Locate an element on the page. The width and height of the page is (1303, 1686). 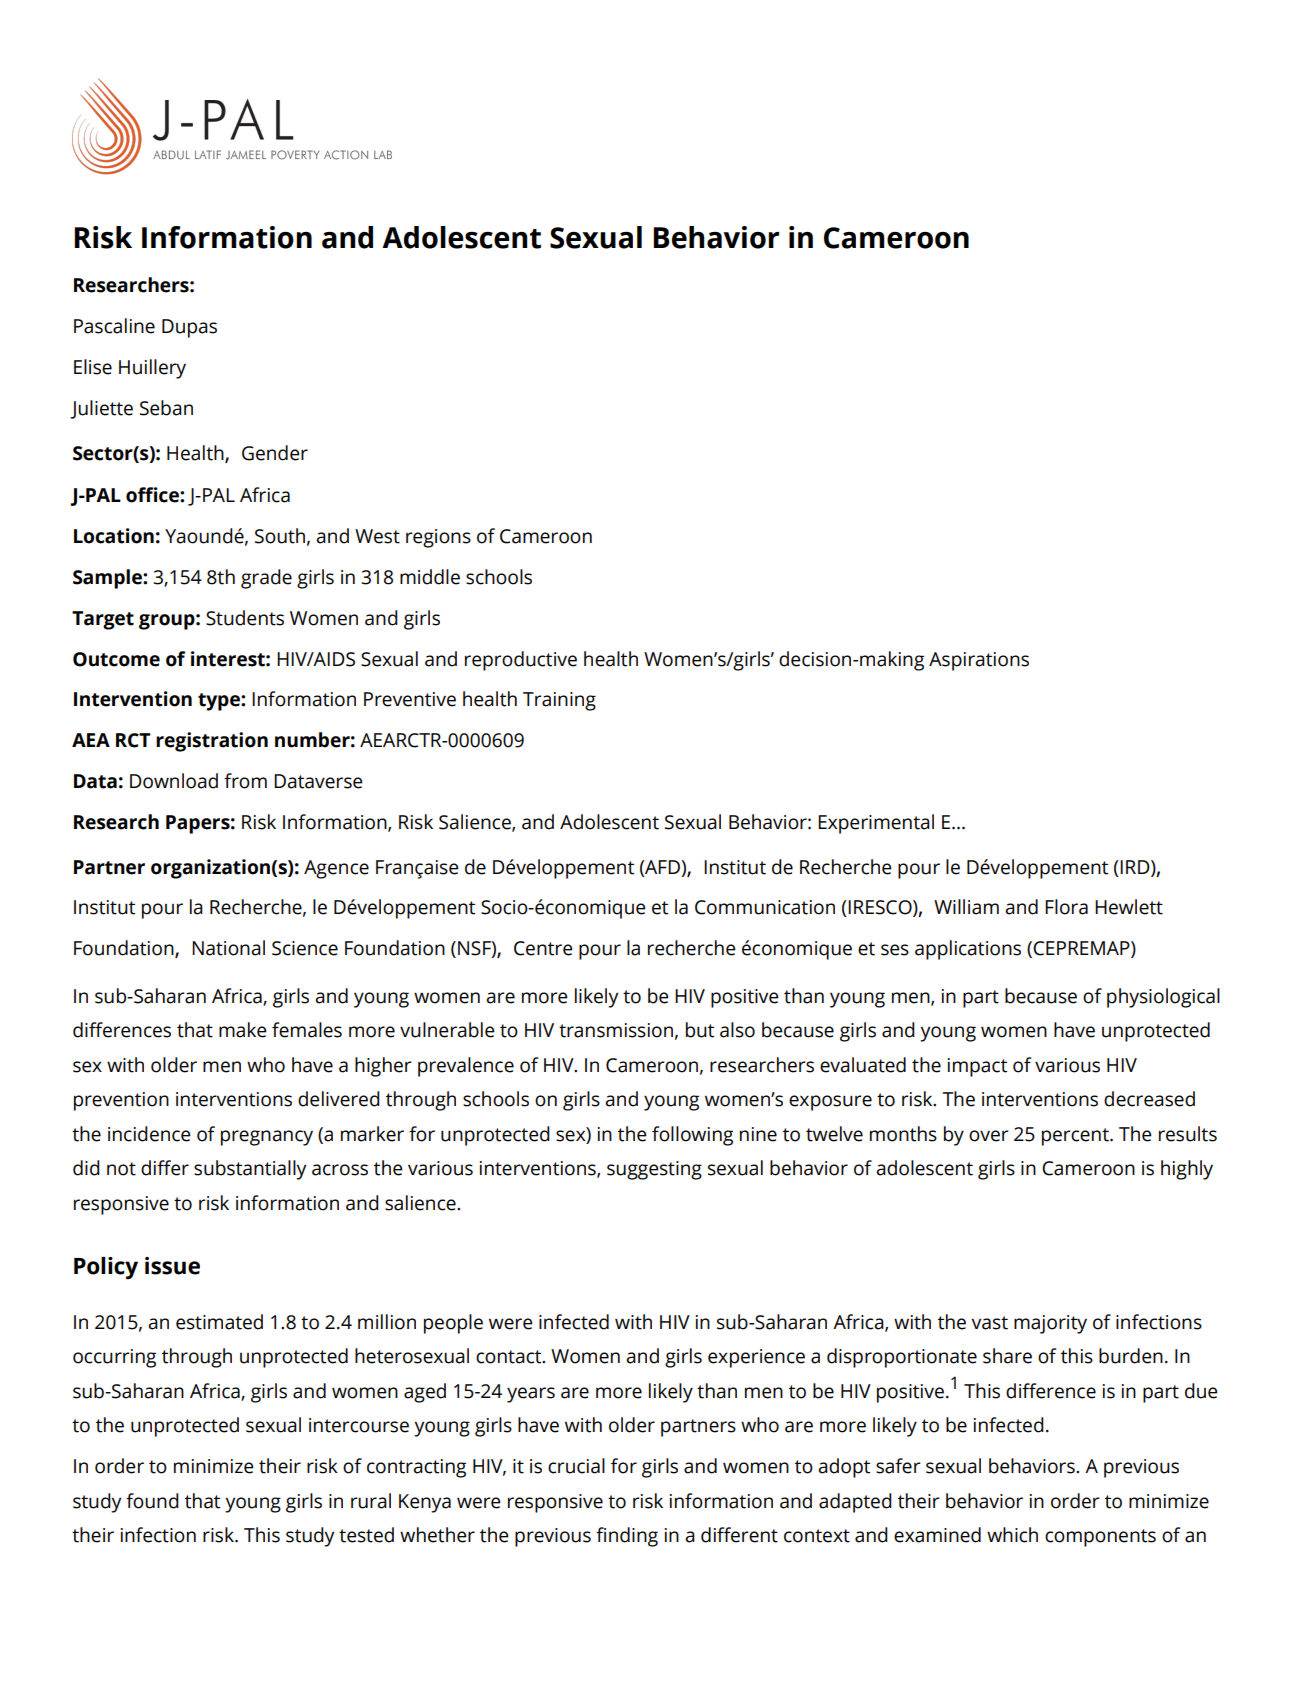
regions is located at coordinates (438, 538).
